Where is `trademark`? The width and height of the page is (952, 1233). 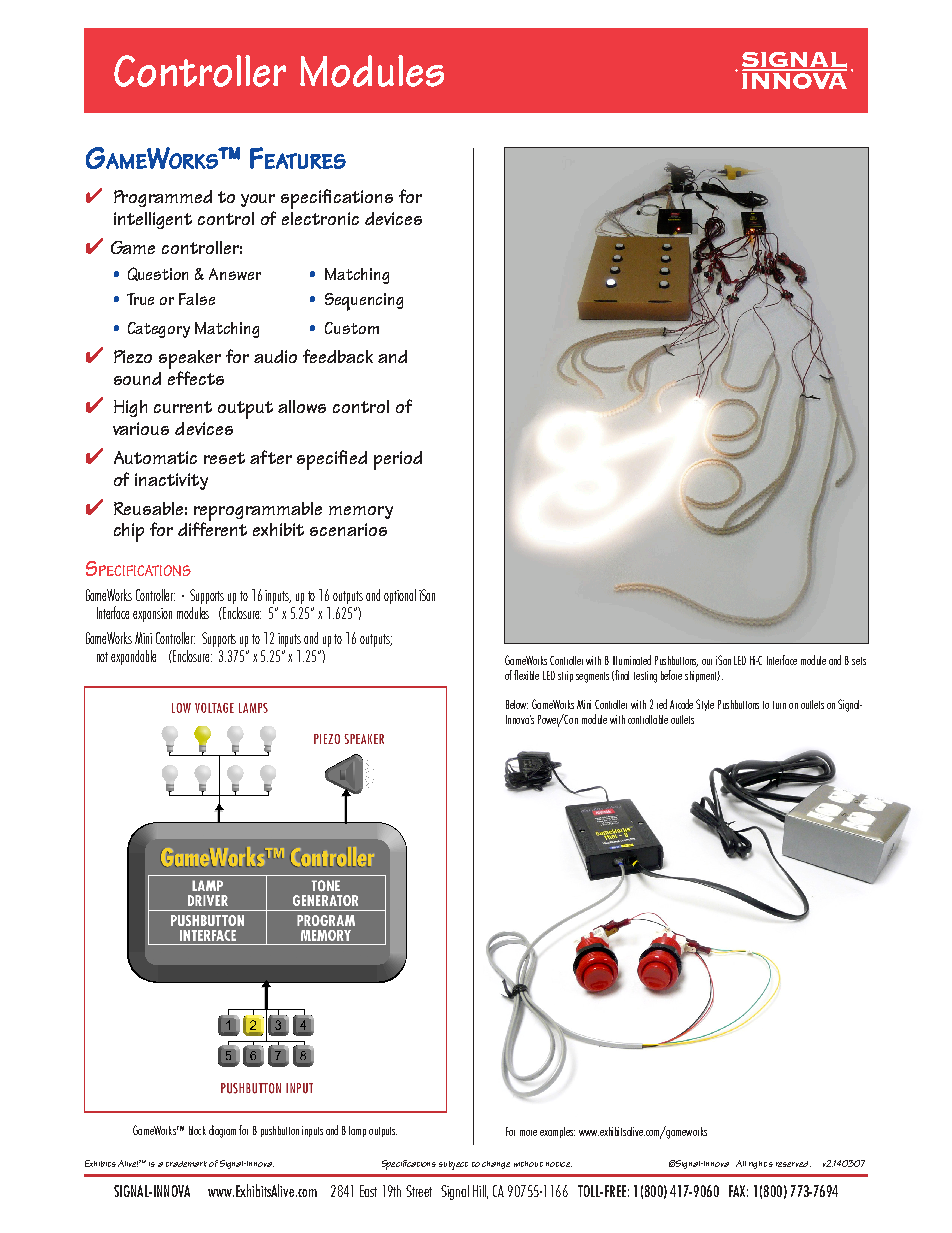
trademark is located at coordinates (186, 1164).
